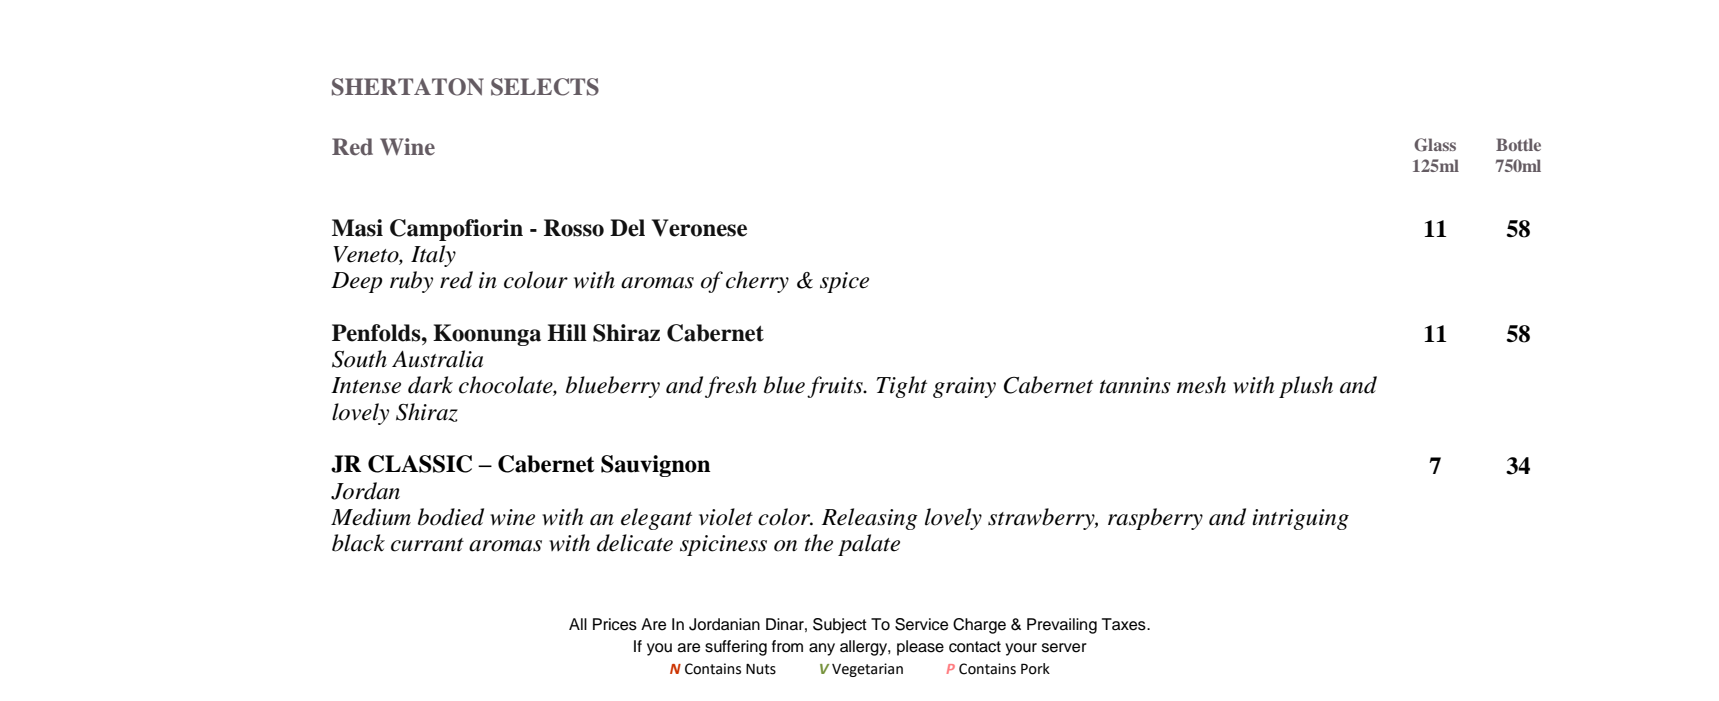 The image size is (1719, 701). Describe the element at coordinates (615, 624) in the screenshot. I see `Prices` at that location.
